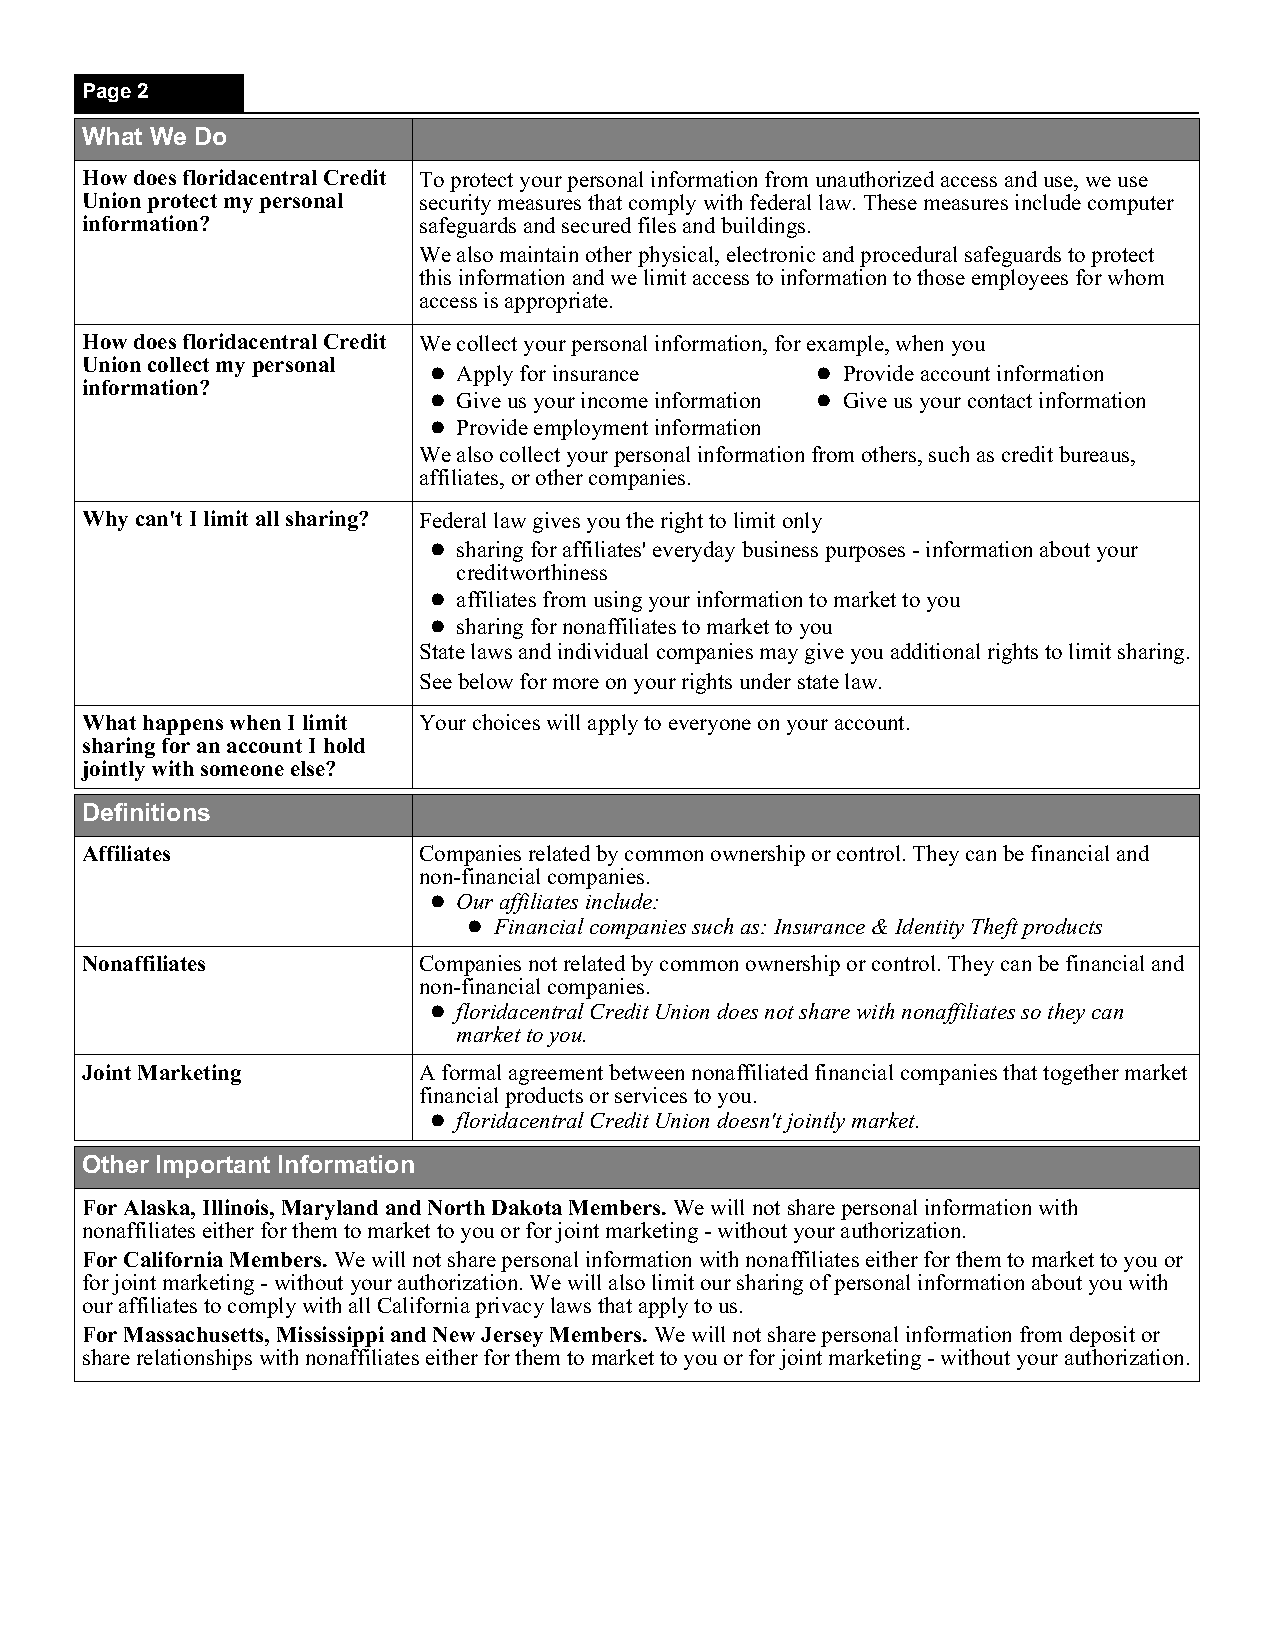 This screenshot has height=1648, width=1274. Describe the element at coordinates (875, 179) in the screenshot. I see `unauthorized` at that location.
